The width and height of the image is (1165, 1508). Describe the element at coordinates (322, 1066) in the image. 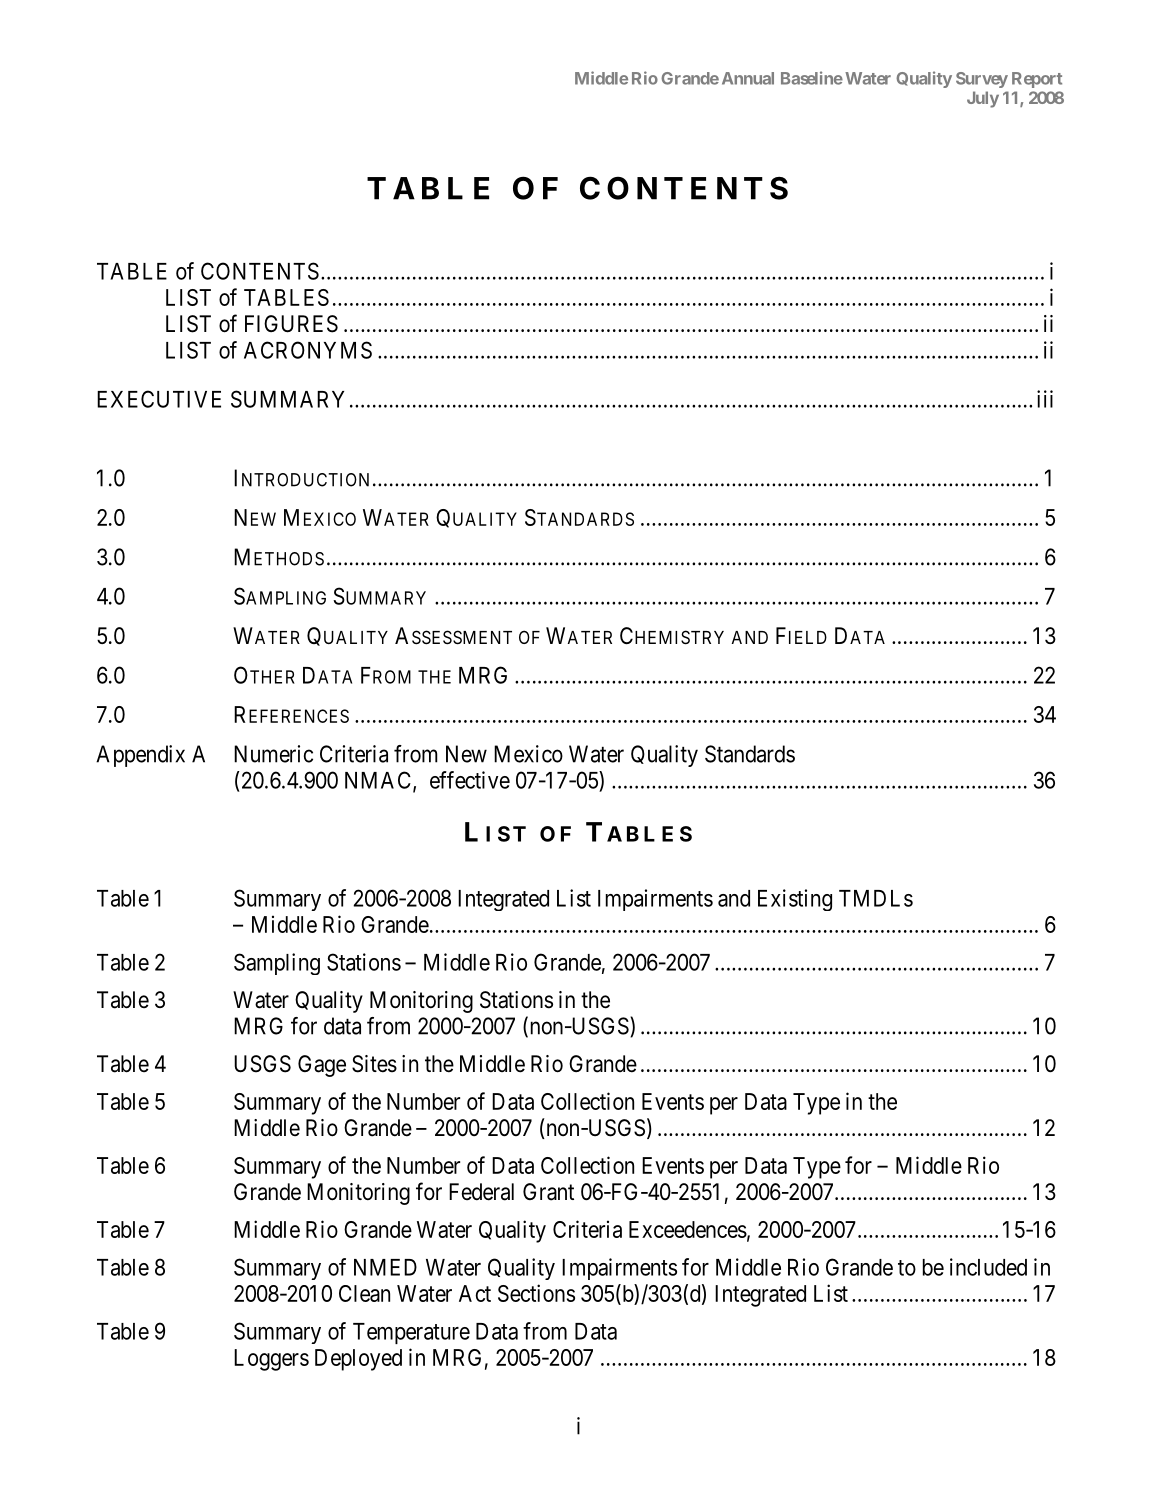

I see `Gage` at that location.
